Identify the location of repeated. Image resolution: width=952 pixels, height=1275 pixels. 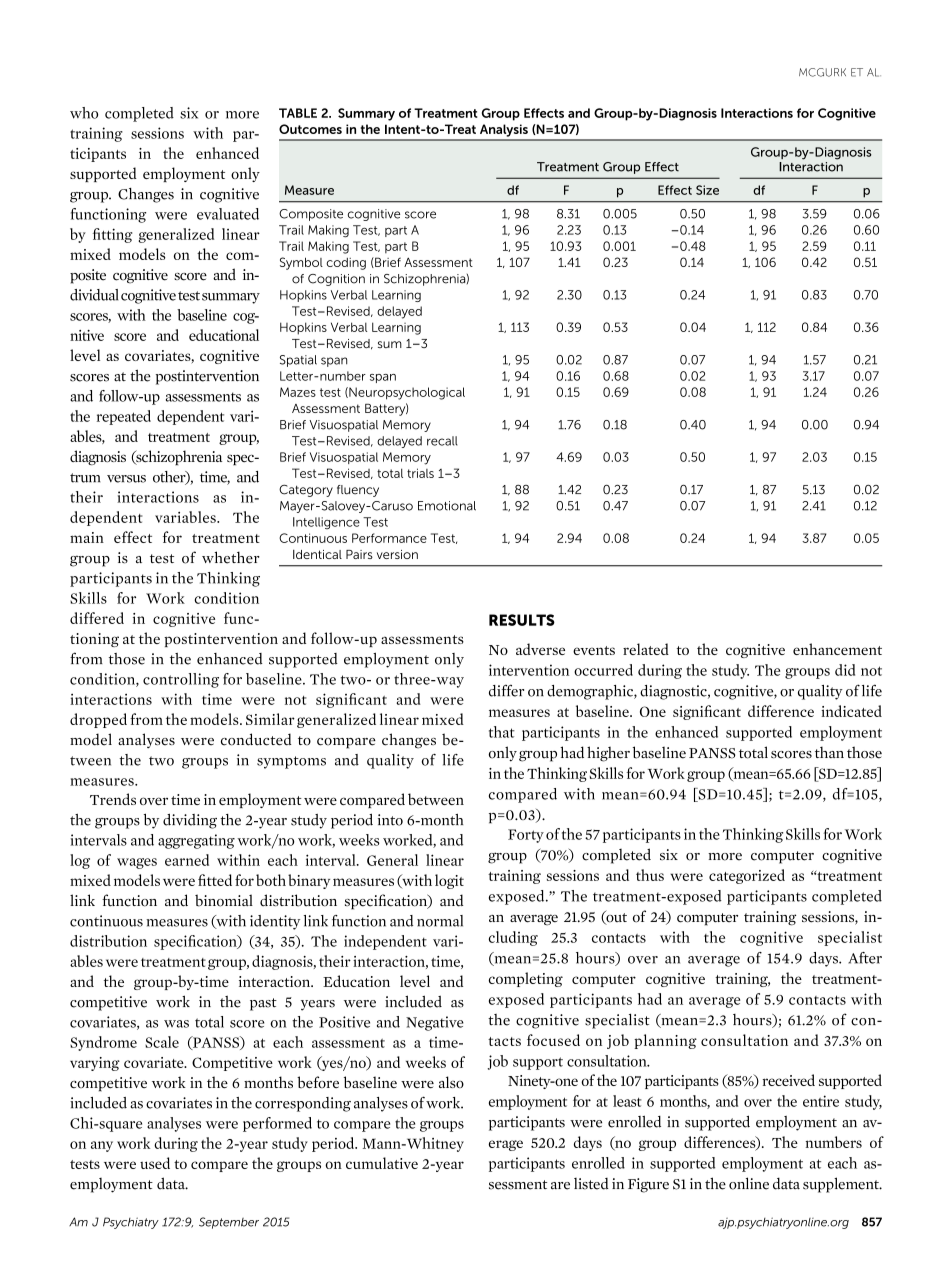
(124, 417).
